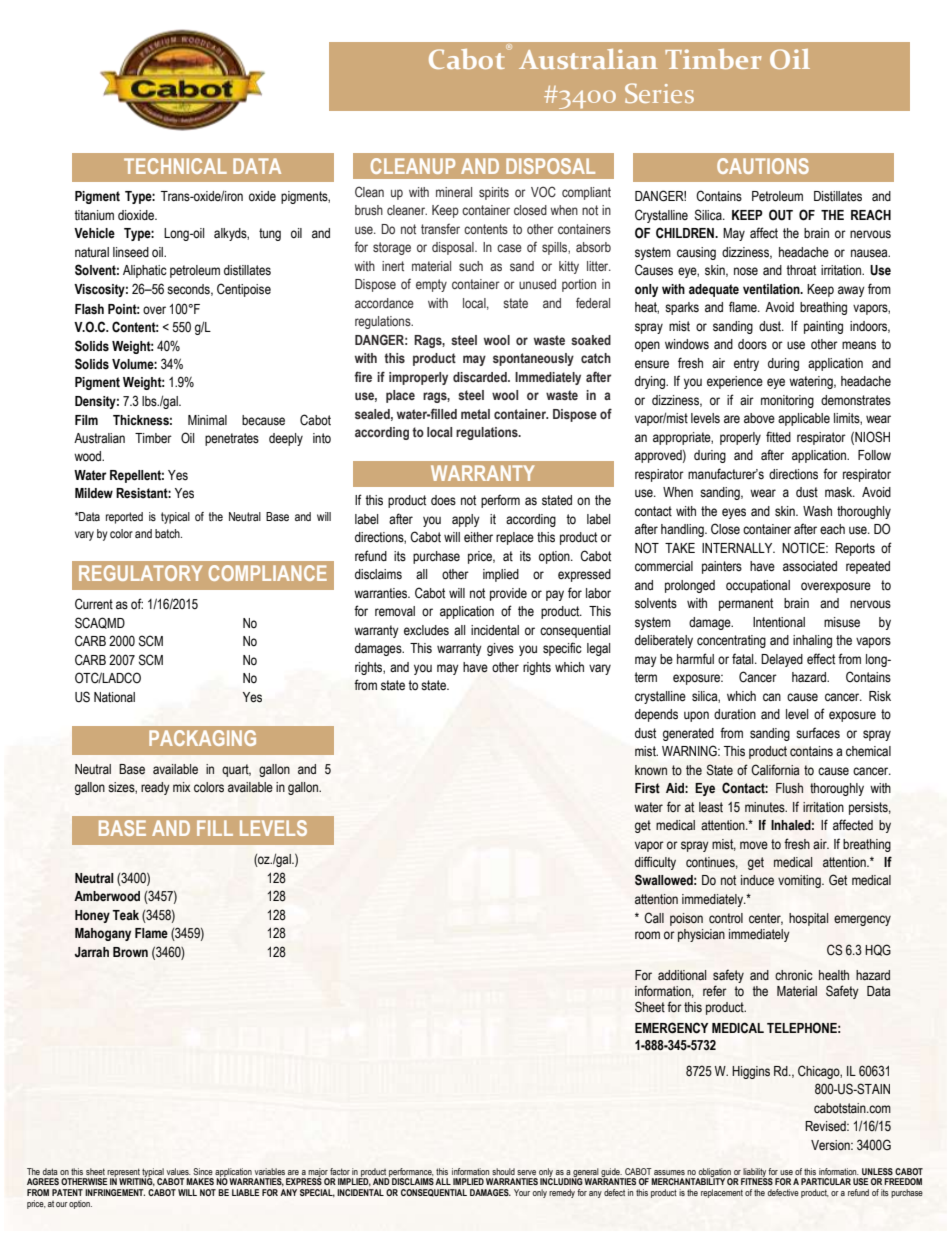 This screenshot has height=1233, width=952. Describe the element at coordinates (494, 193) in the screenshot. I see `spirits` at that location.
